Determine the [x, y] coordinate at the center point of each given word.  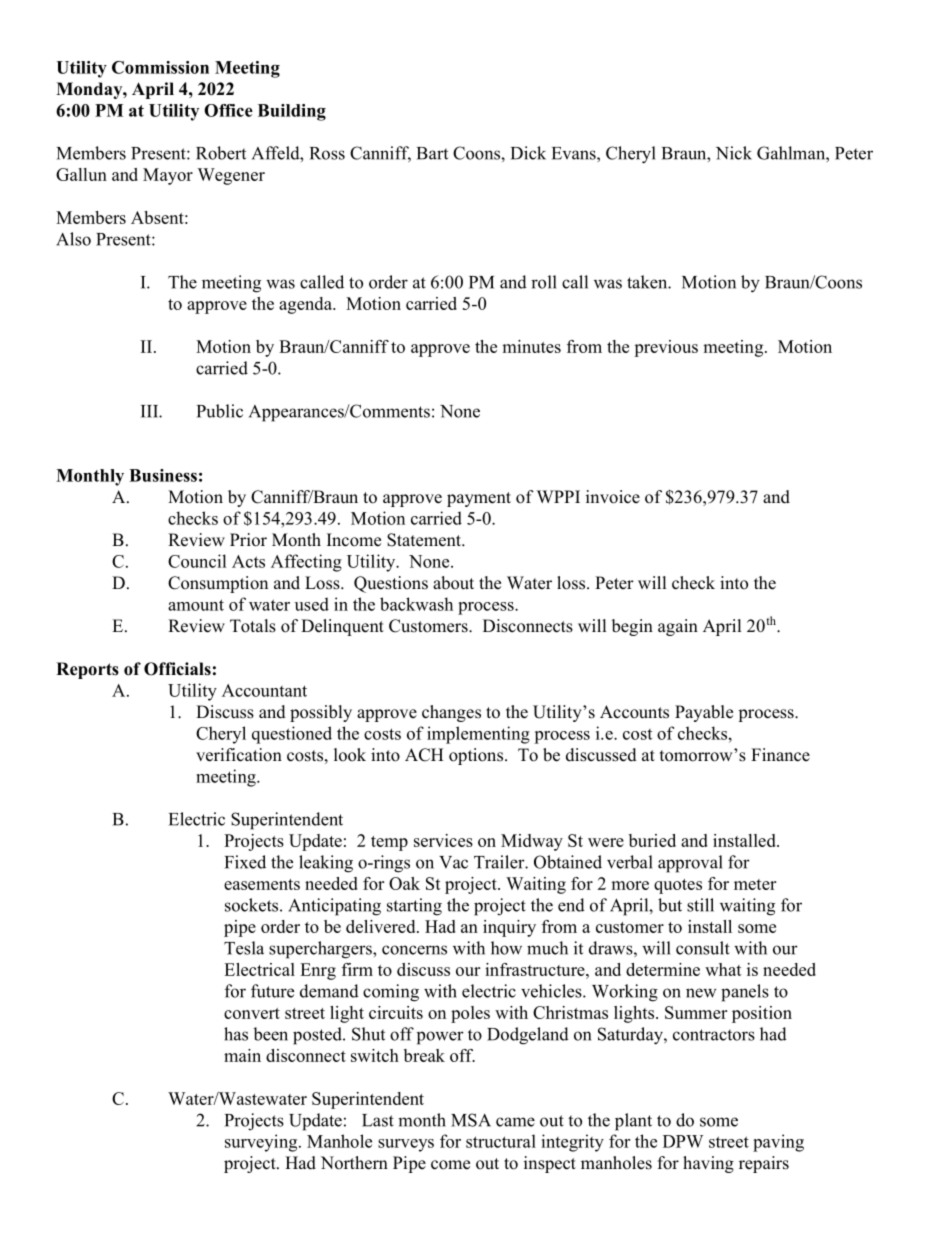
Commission [160, 67]
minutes [531, 346]
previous [666, 348]
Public [220, 411]
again [678, 627]
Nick [734, 153]
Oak [404, 883]
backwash [416, 604]
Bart [432, 153]
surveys [406, 1145]
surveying [262, 1143]
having [708, 1164]
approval [690, 864]
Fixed [245, 862]
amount [196, 605]
